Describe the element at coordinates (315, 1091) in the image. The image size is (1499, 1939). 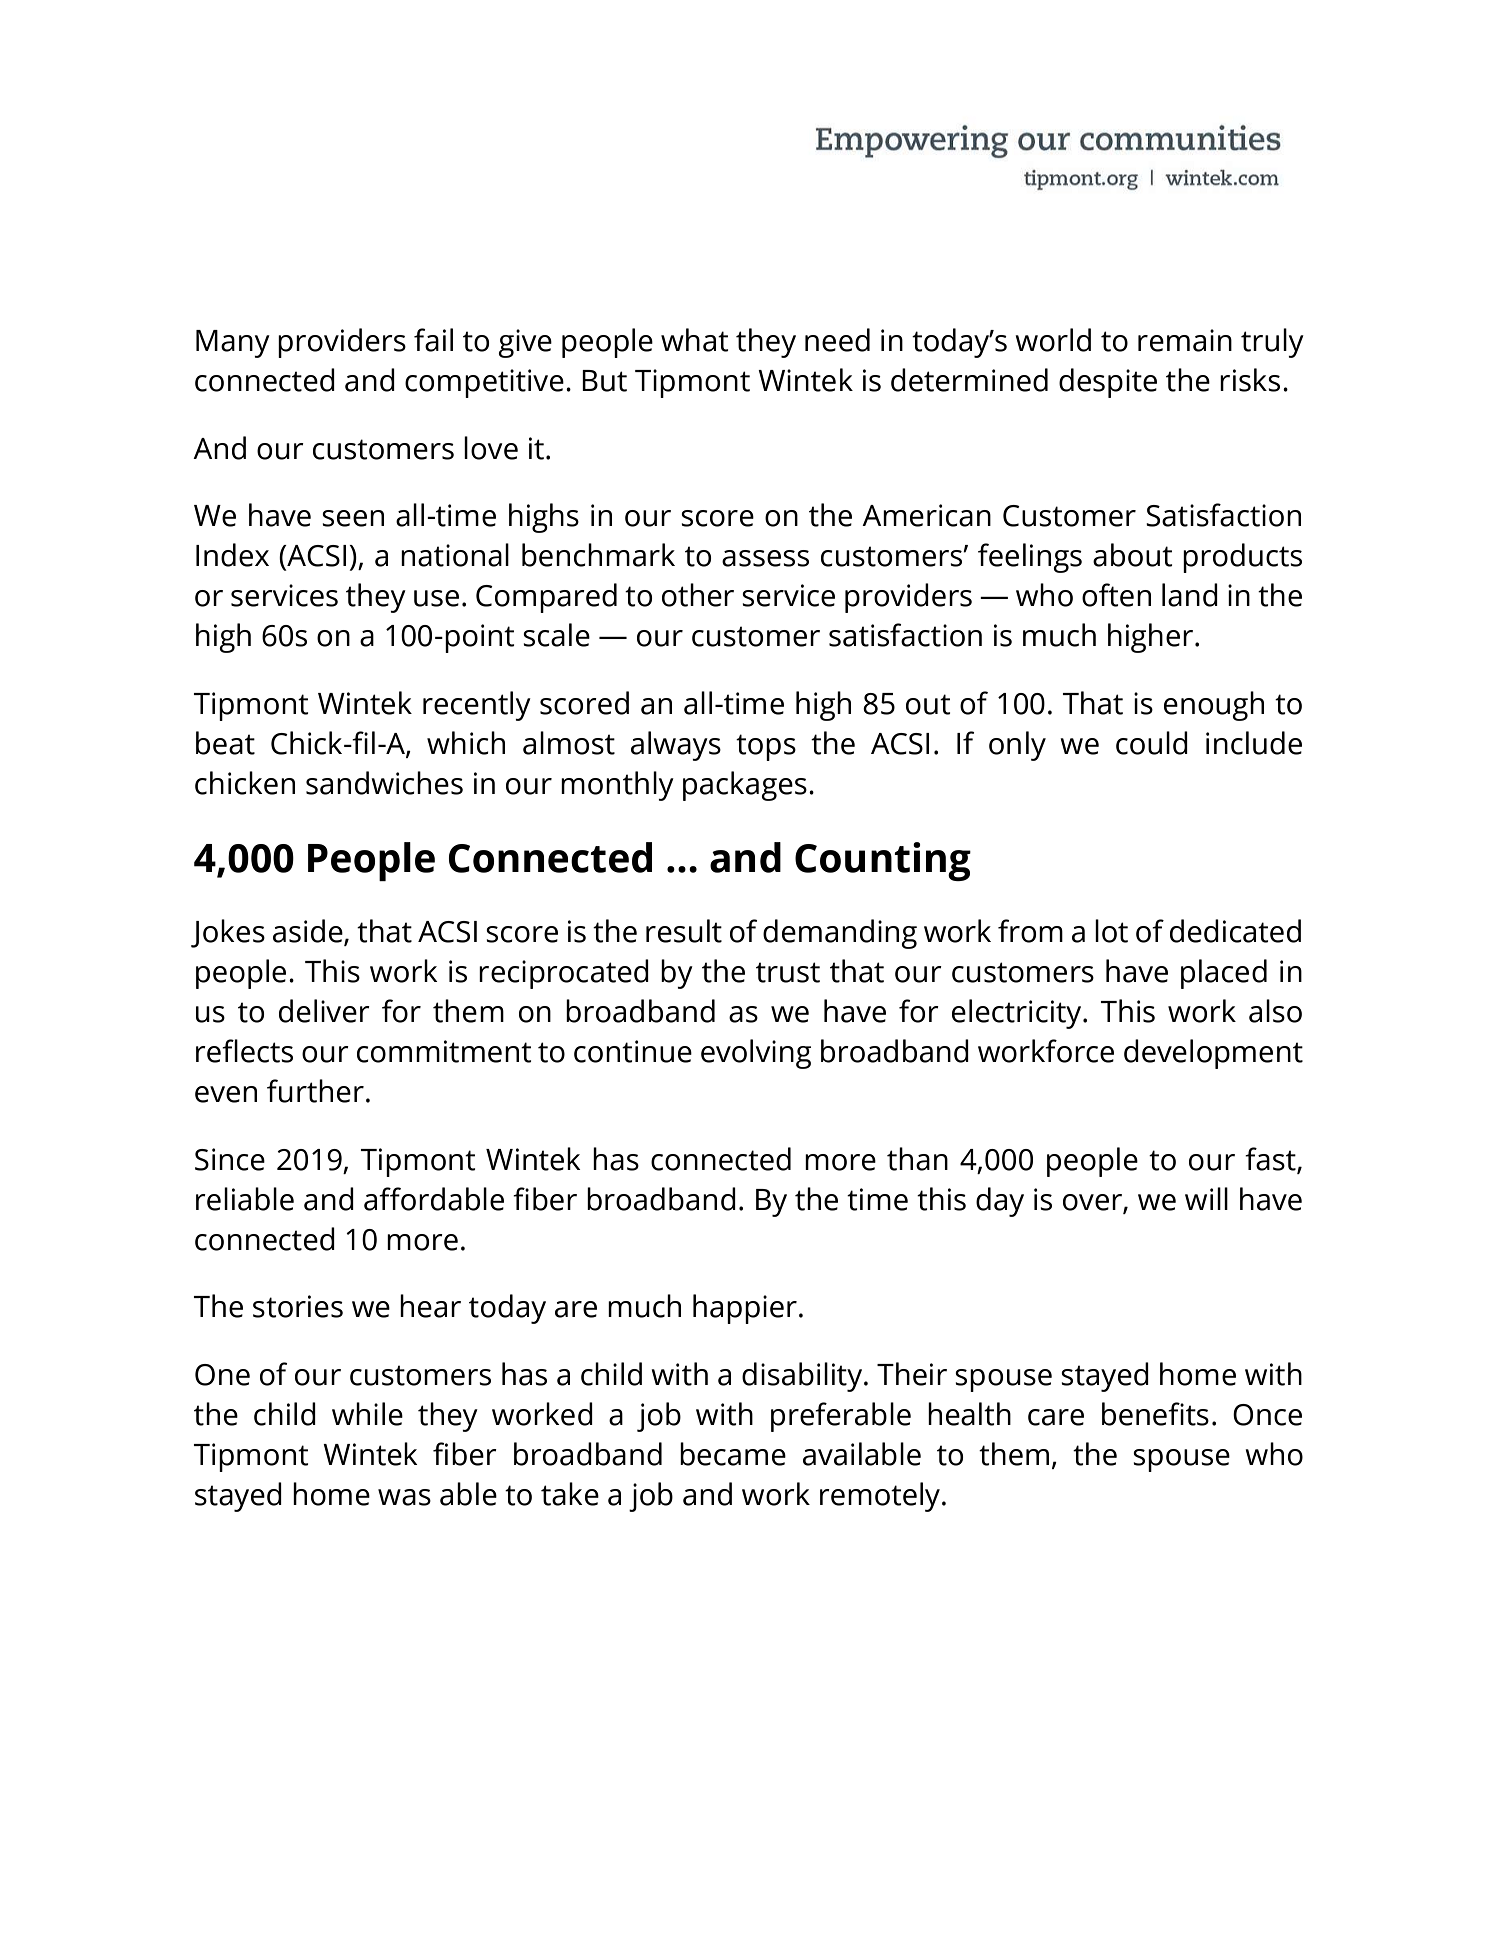
I see `further` at that location.
